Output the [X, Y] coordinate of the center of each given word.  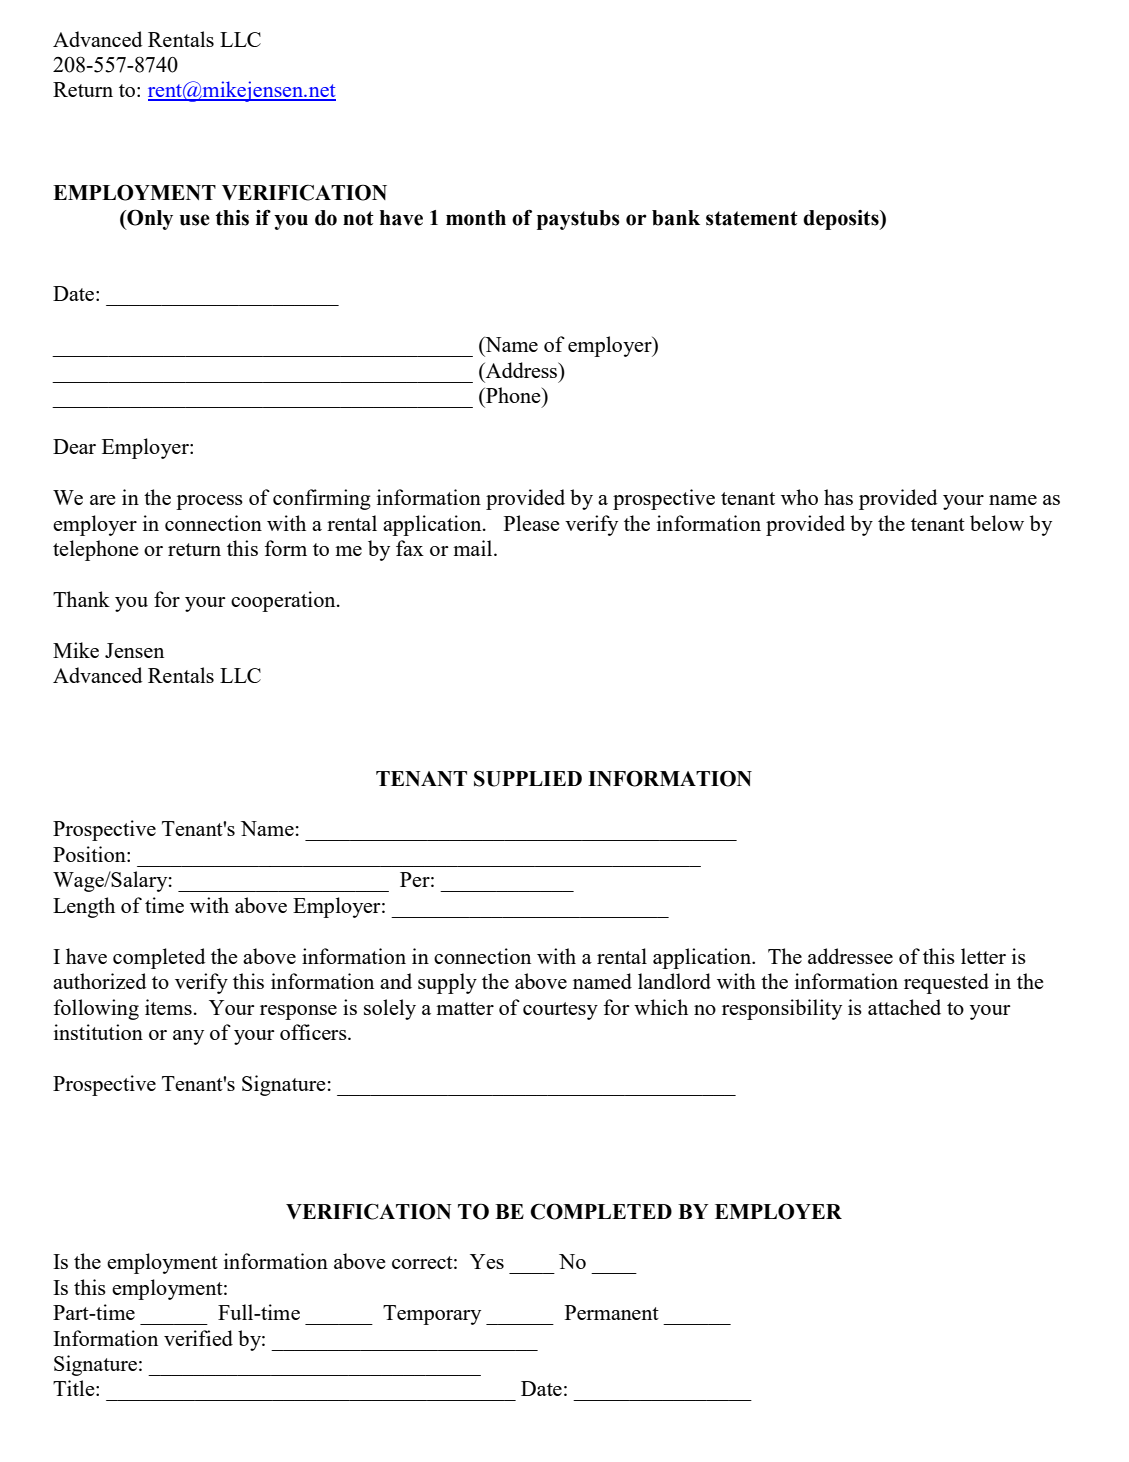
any [188, 1037]
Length [84, 907]
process [209, 502]
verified [198, 1338]
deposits [842, 220]
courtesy [560, 1011]
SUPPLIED [528, 779]
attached [904, 1007]
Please [531, 523]
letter [983, 956]
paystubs [578, 220]
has [838, 497]
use [195, 220]
